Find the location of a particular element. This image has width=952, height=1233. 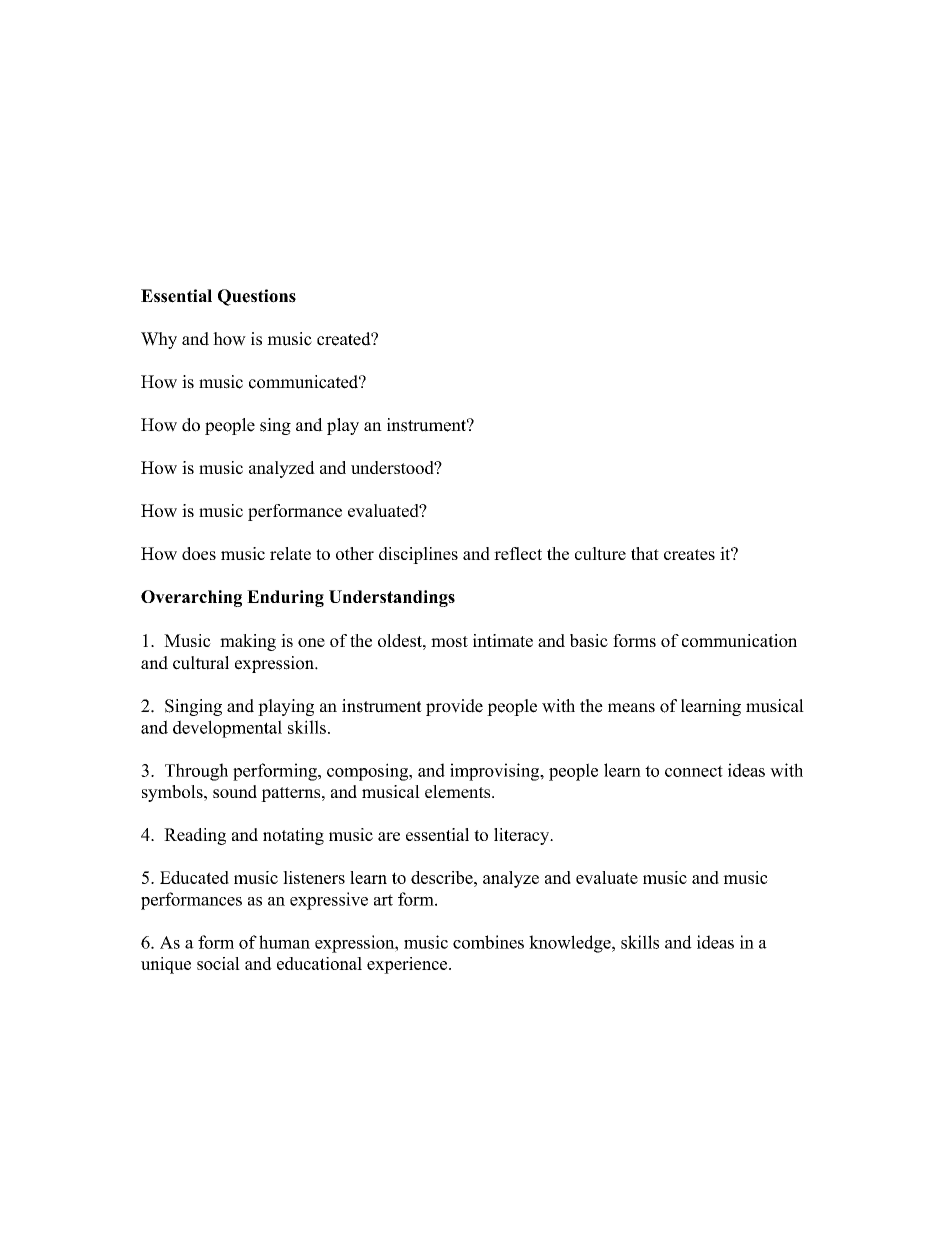

making is located at coordinates (248, 642).
